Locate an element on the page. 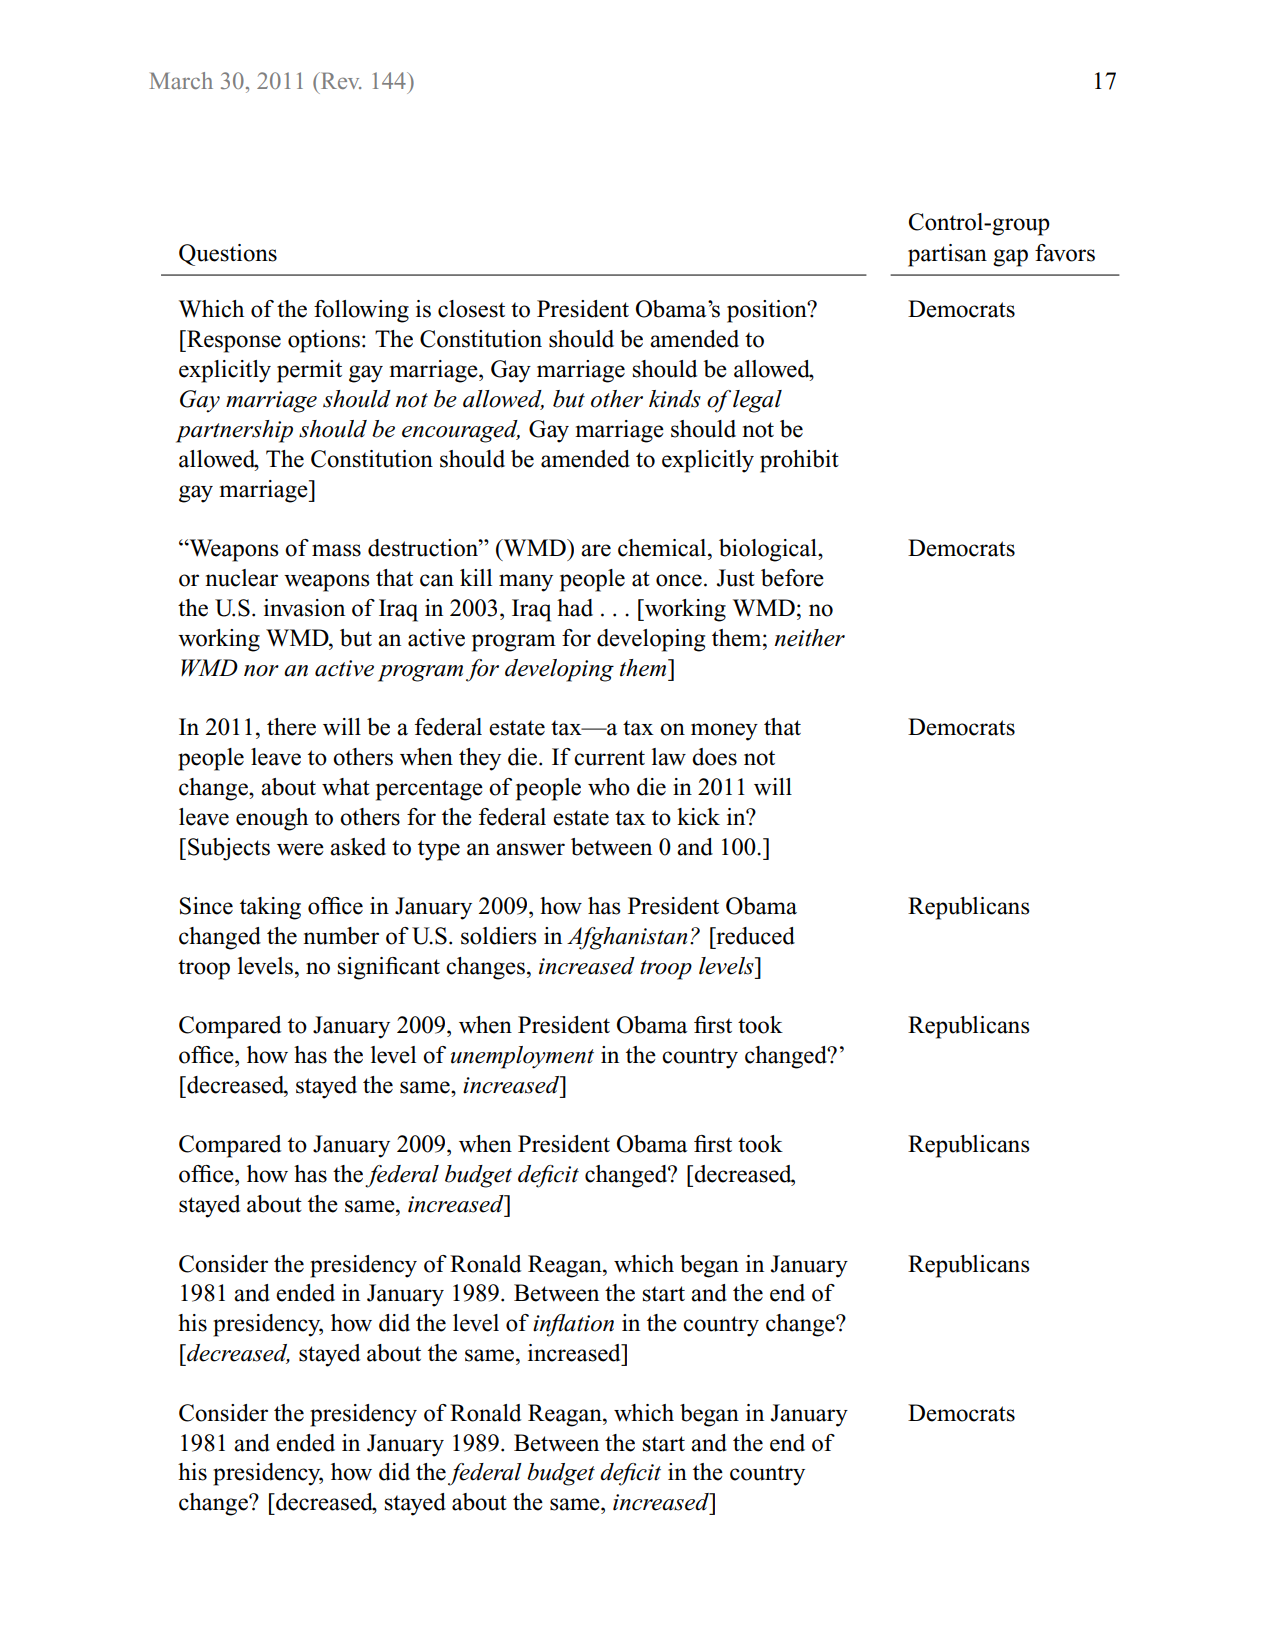 This document has height=1638, width=1266. who is located at coordinates (609, 787).
